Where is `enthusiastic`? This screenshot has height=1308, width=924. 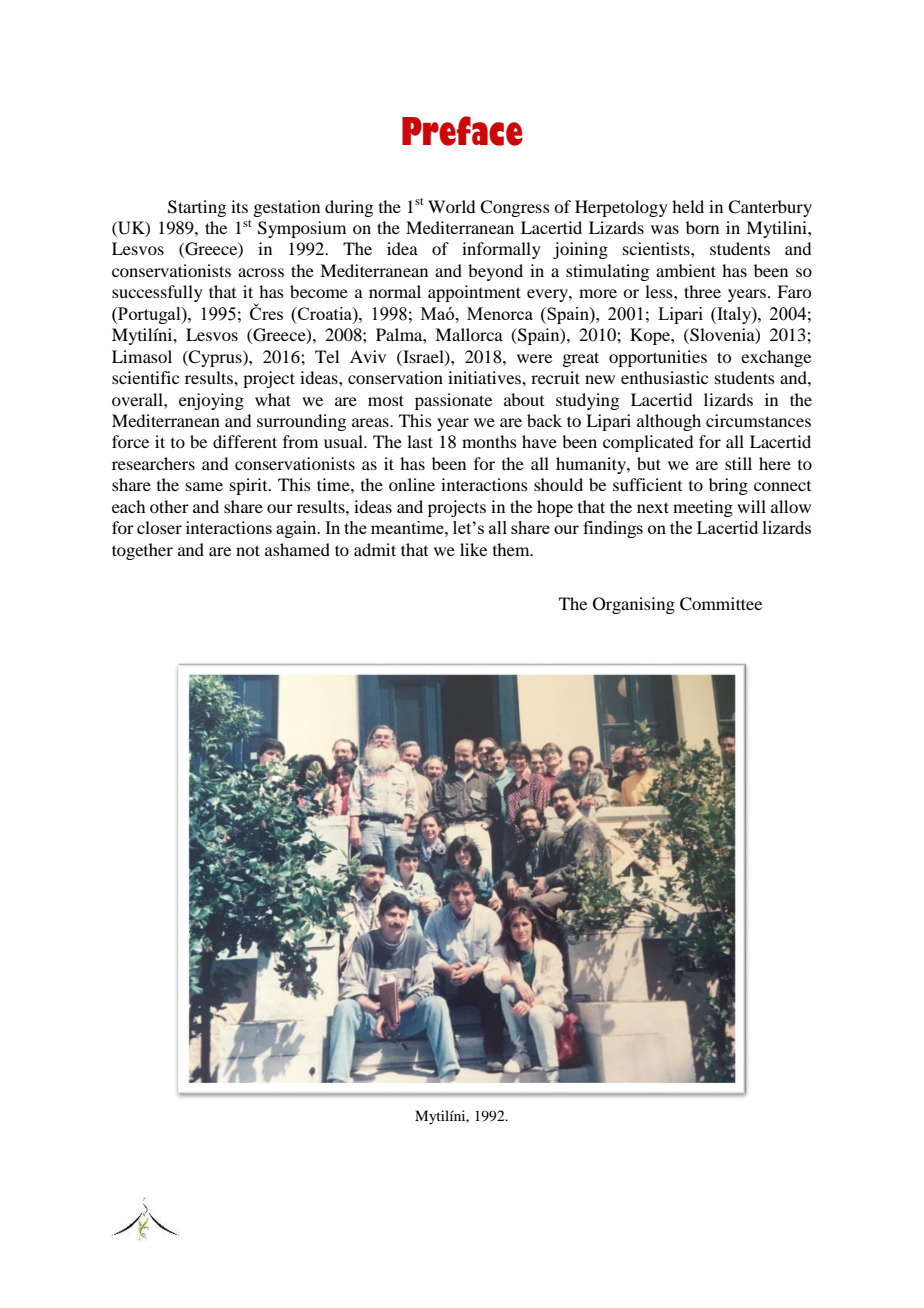 enthusiastic is located at coordinates (664, 377).
